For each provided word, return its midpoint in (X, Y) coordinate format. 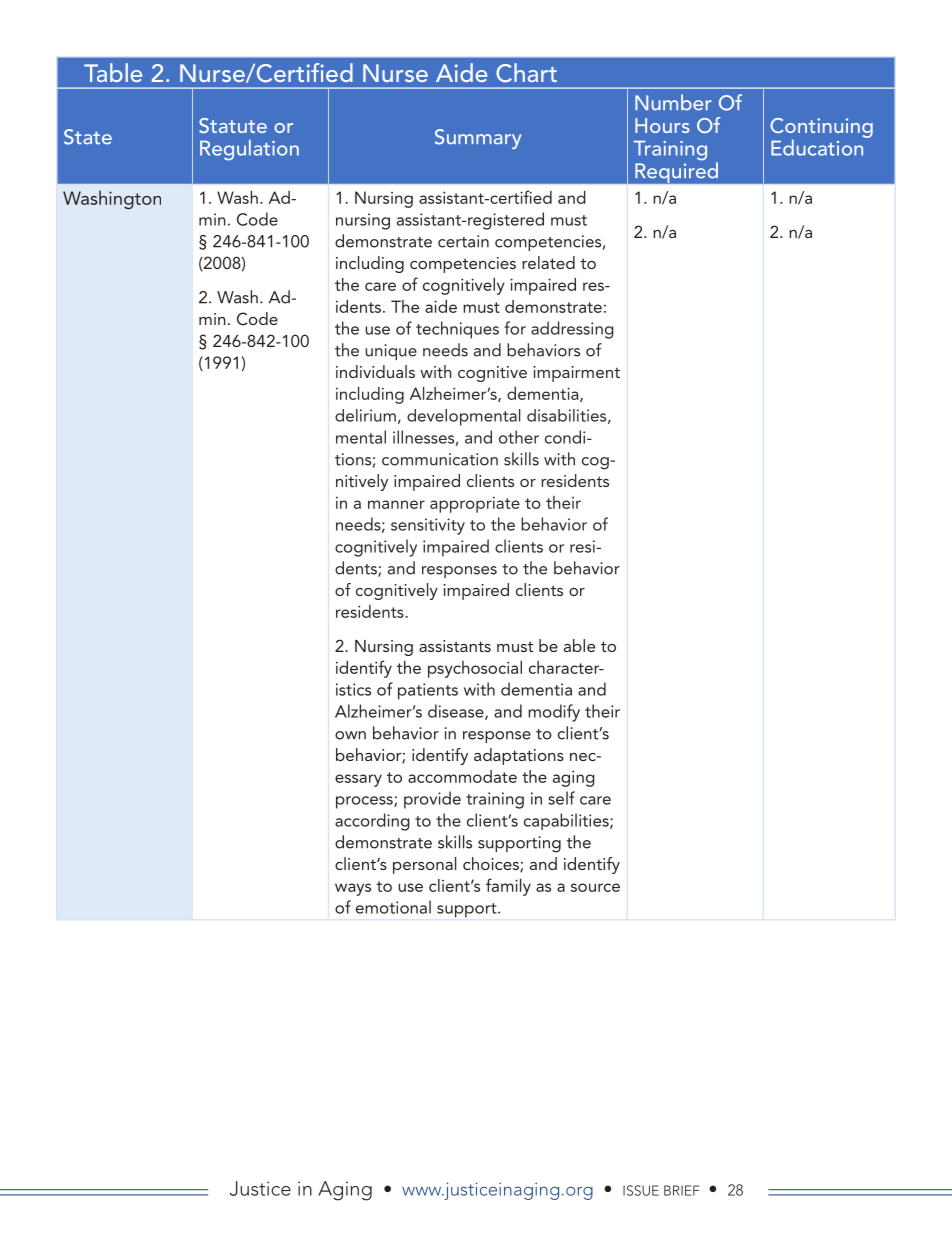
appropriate (475, 504)
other (519, 437)
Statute (233, 125)
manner (396, 504)
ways (353, 889)
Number (673, 102)
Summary (478, 139)
